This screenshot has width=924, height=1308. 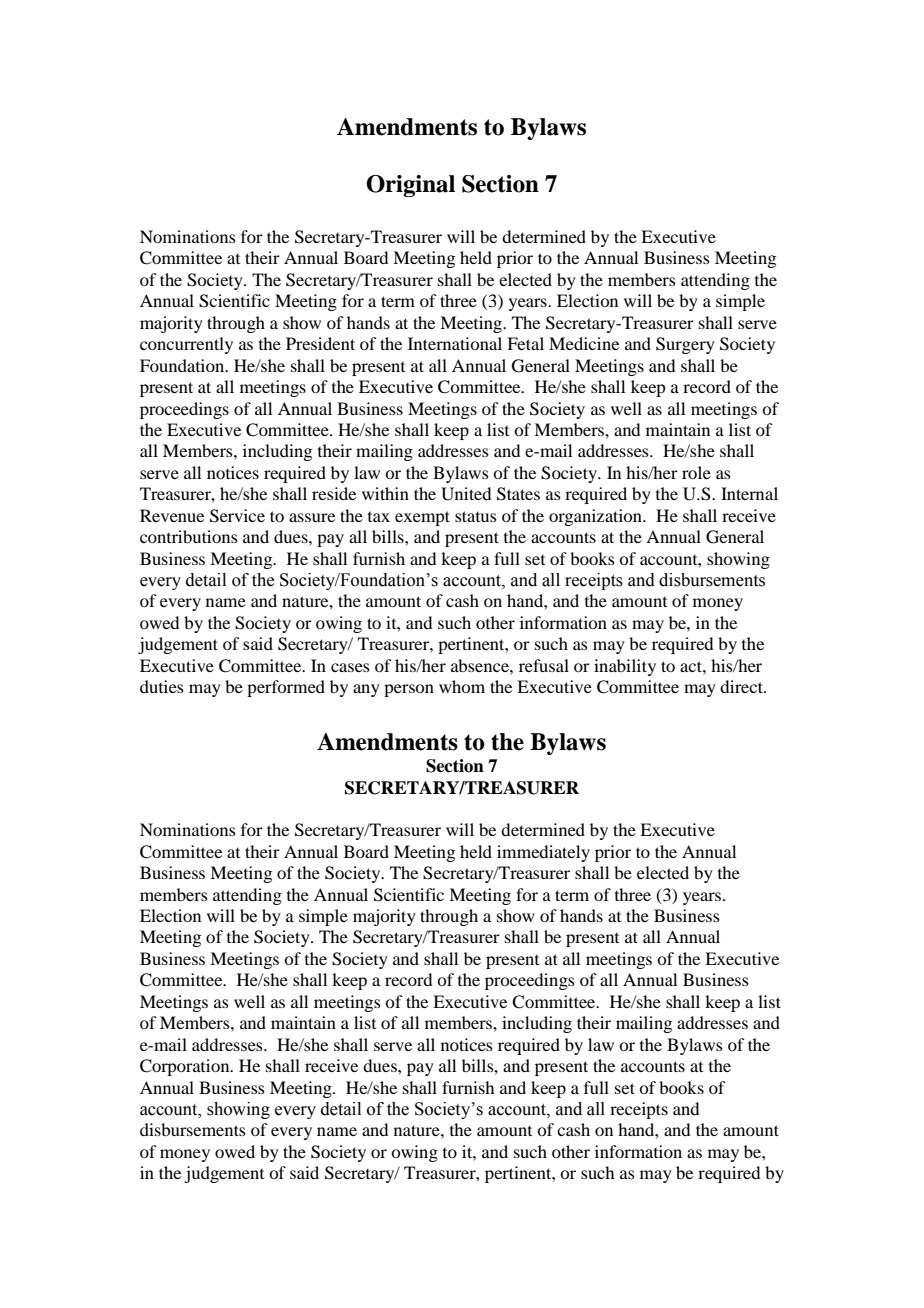 What do you see at coordinates (543, 853) in the screenshot?
I see `immediately` at bounding box center [543, 853].
